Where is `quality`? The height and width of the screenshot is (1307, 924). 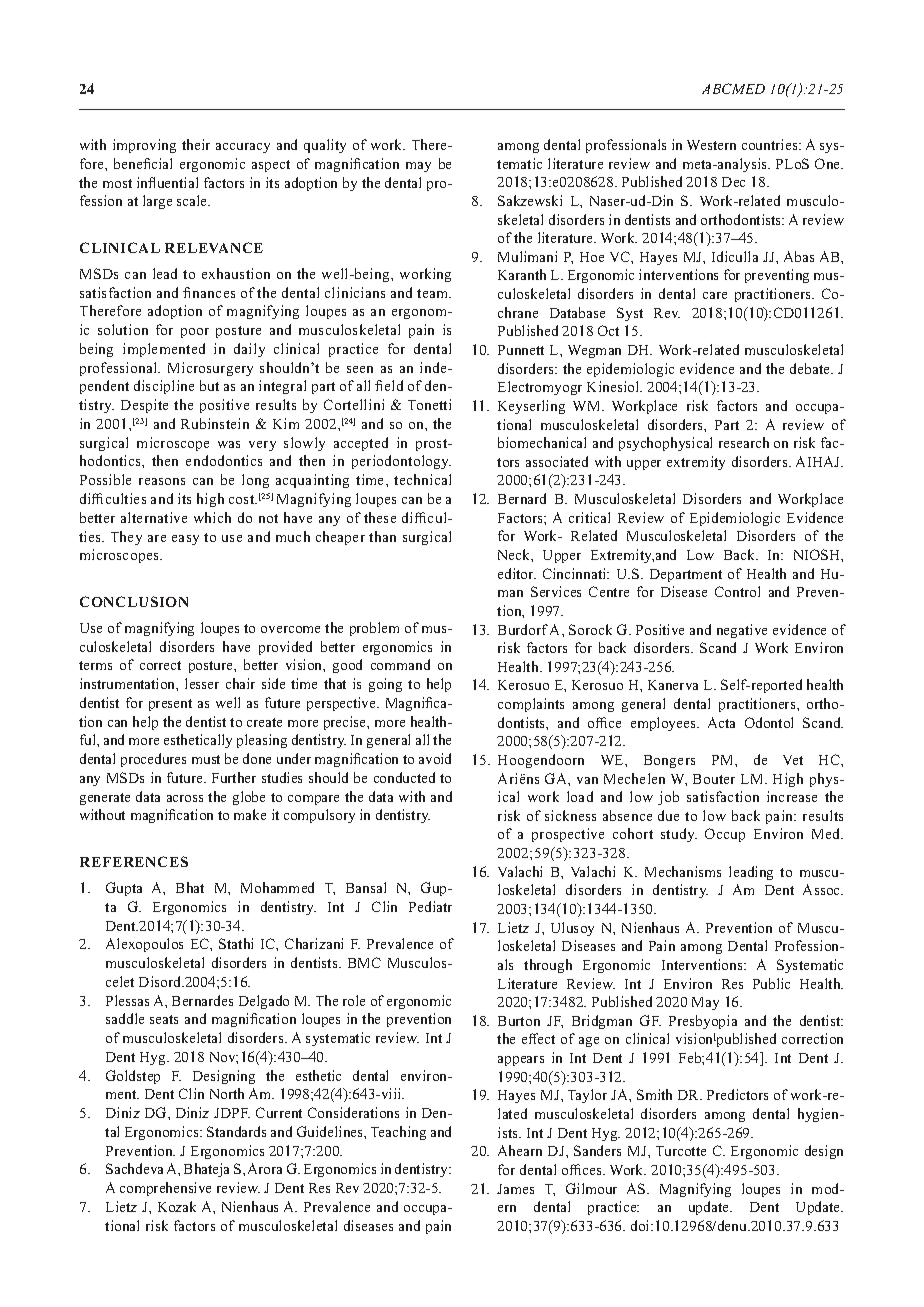 quality is located at coordinates (325, 146).
